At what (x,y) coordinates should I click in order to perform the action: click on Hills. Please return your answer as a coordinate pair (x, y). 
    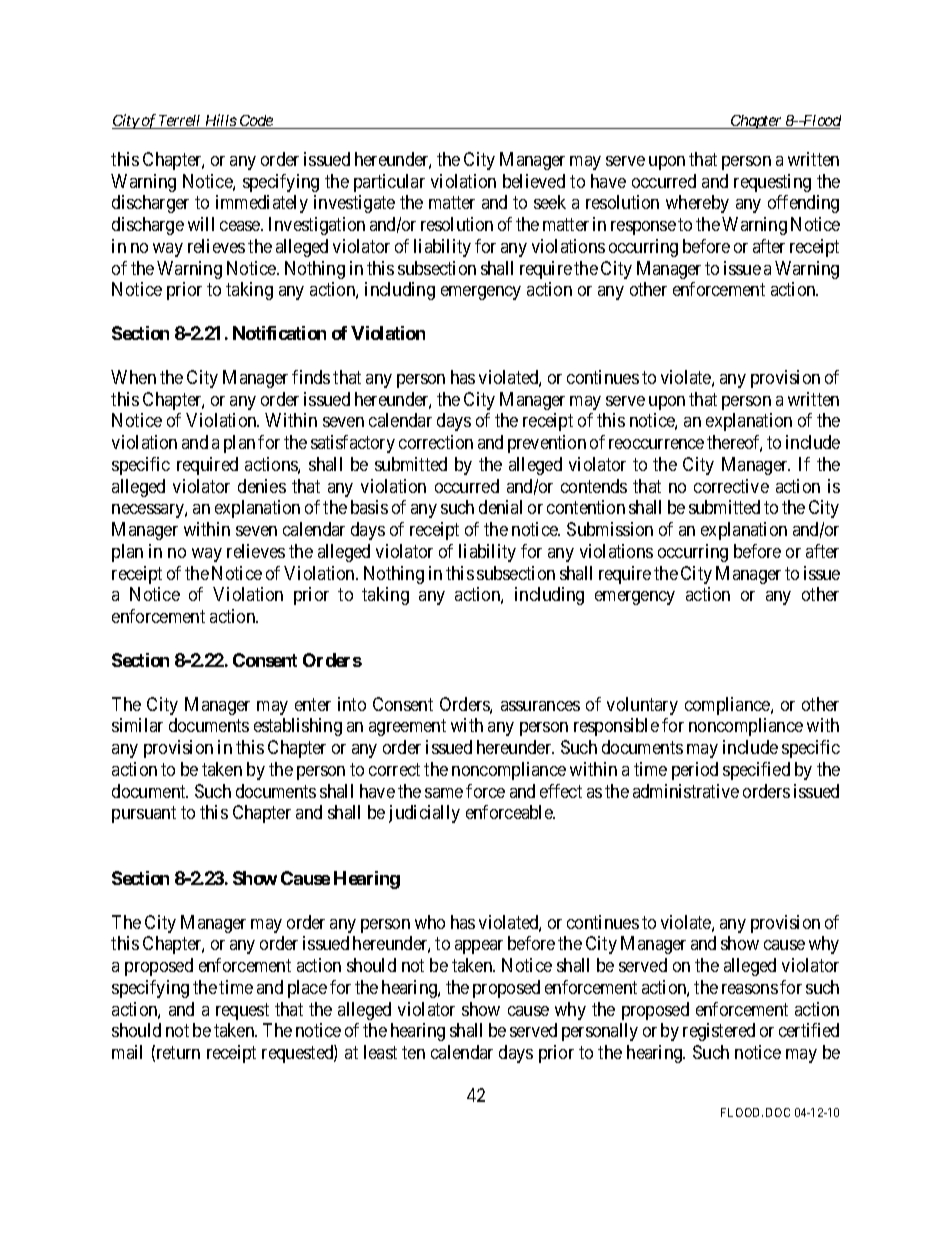
    Looking at the image, I should click on (220, 121).
